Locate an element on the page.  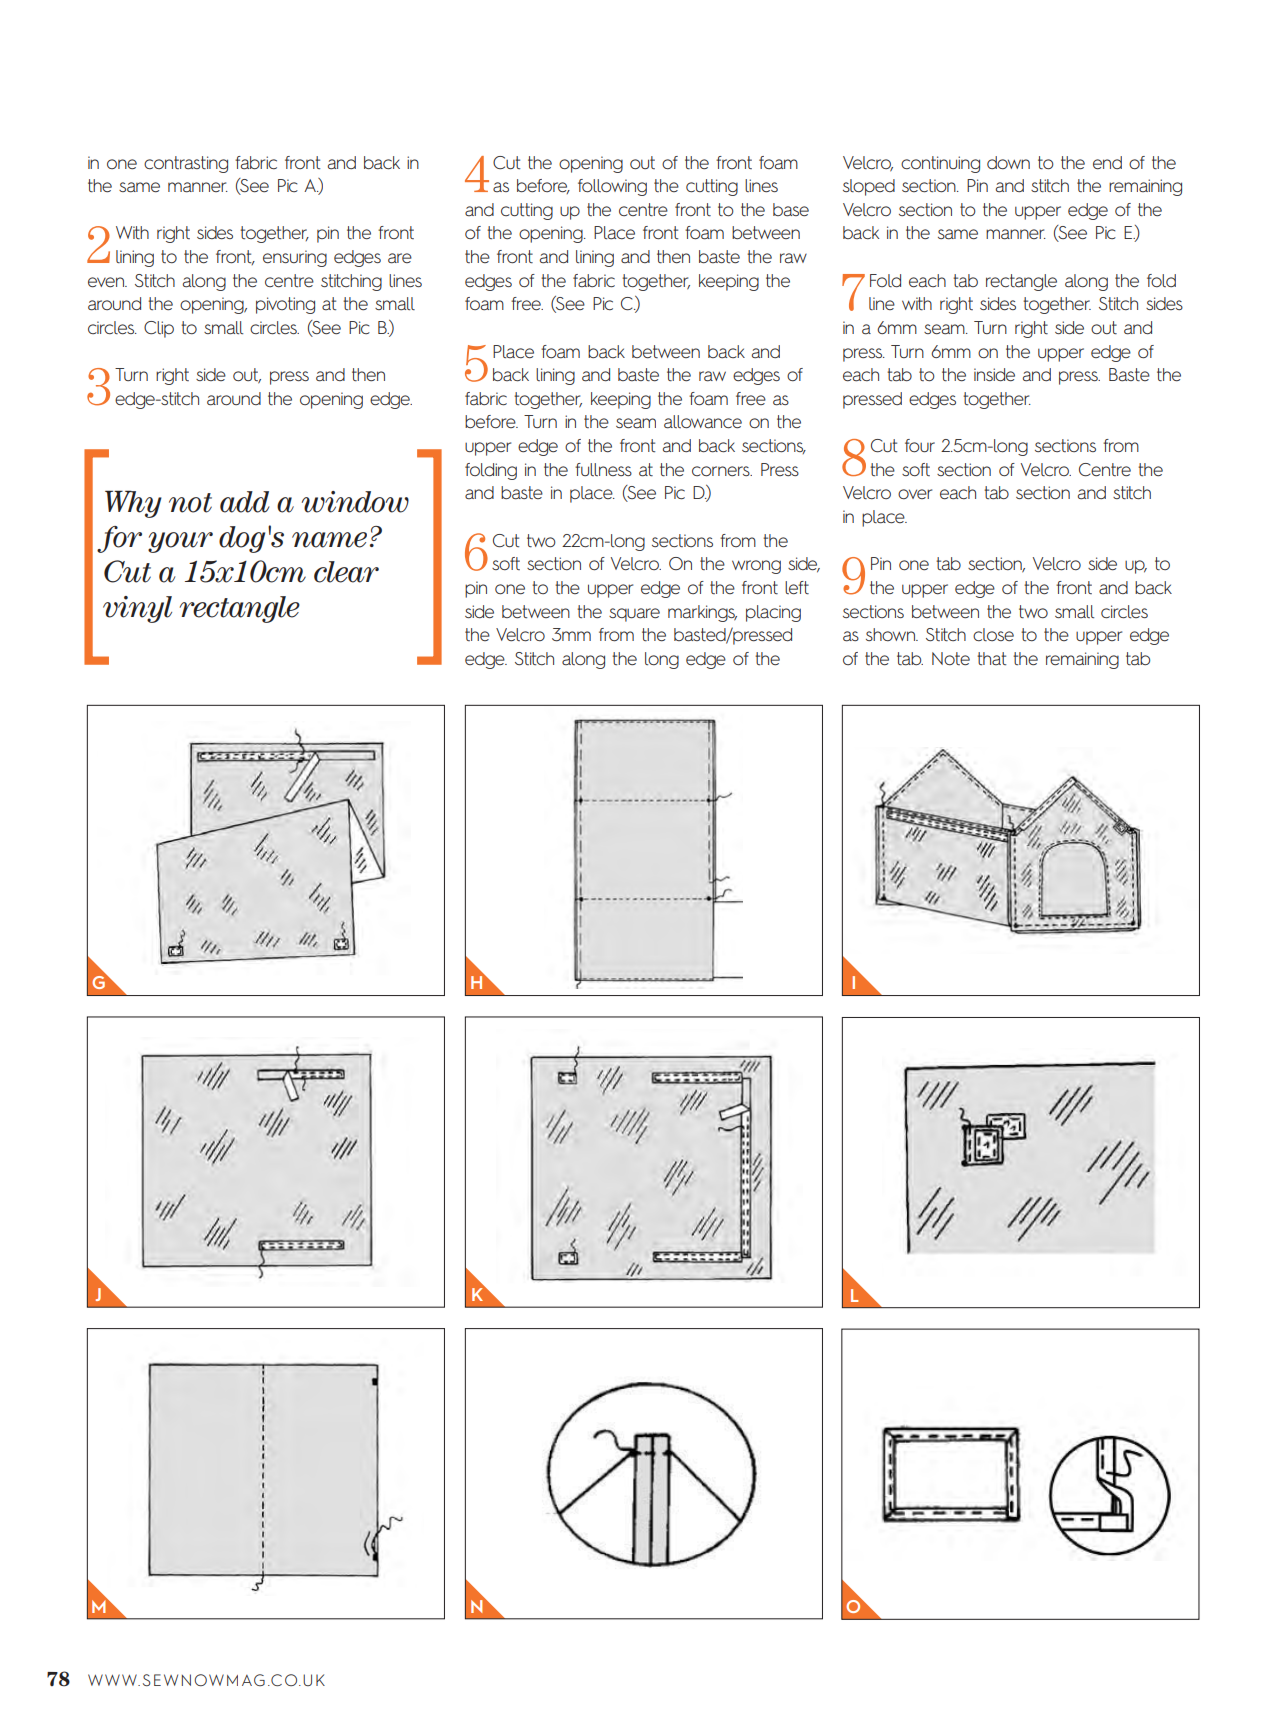
contrasting is located at coordinates (186, 164).
